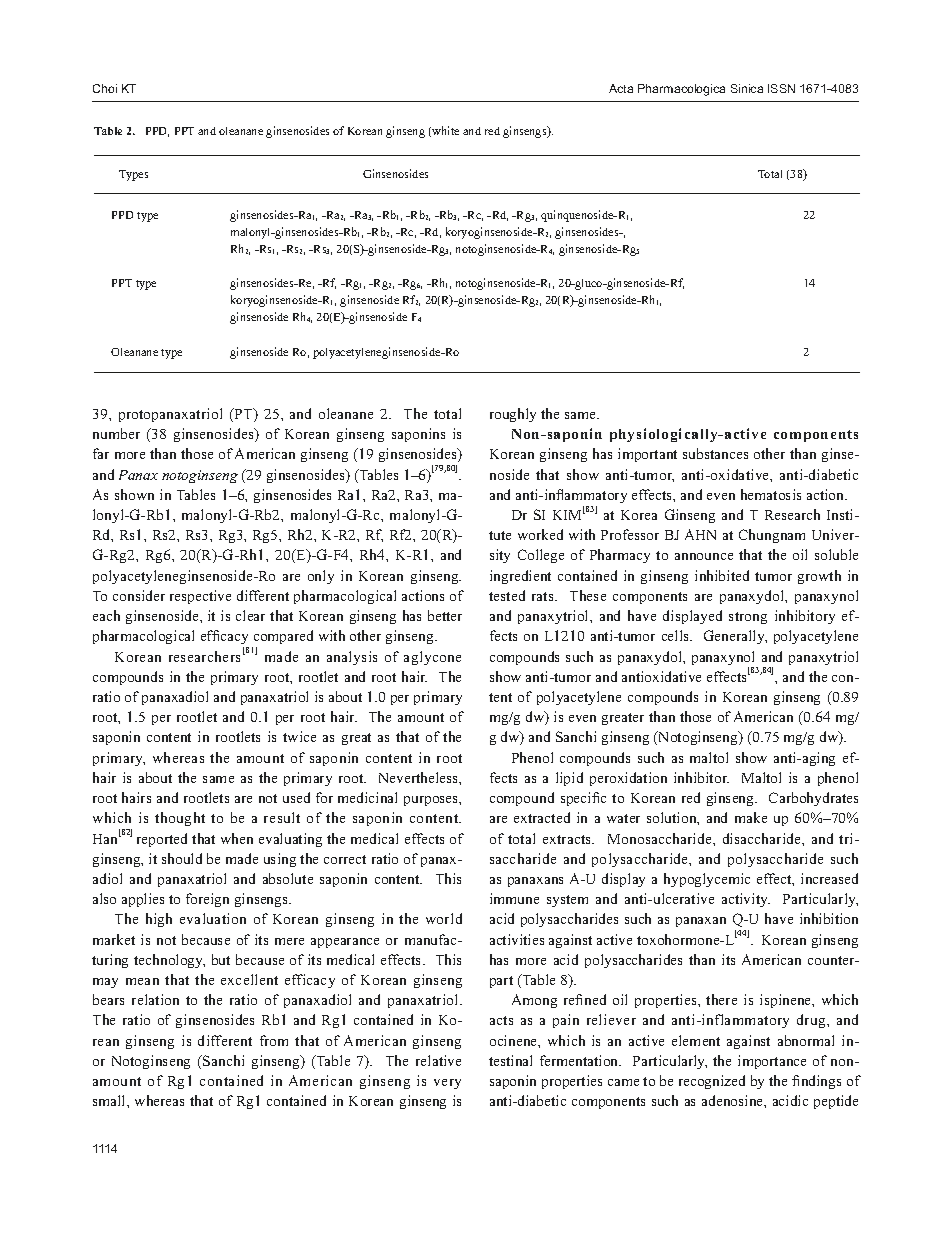 The width and height of the document is (952, 1239). What do you see at coordinates (180, 819) in the document?
I see `thought` at bounding box center [180, 819].
